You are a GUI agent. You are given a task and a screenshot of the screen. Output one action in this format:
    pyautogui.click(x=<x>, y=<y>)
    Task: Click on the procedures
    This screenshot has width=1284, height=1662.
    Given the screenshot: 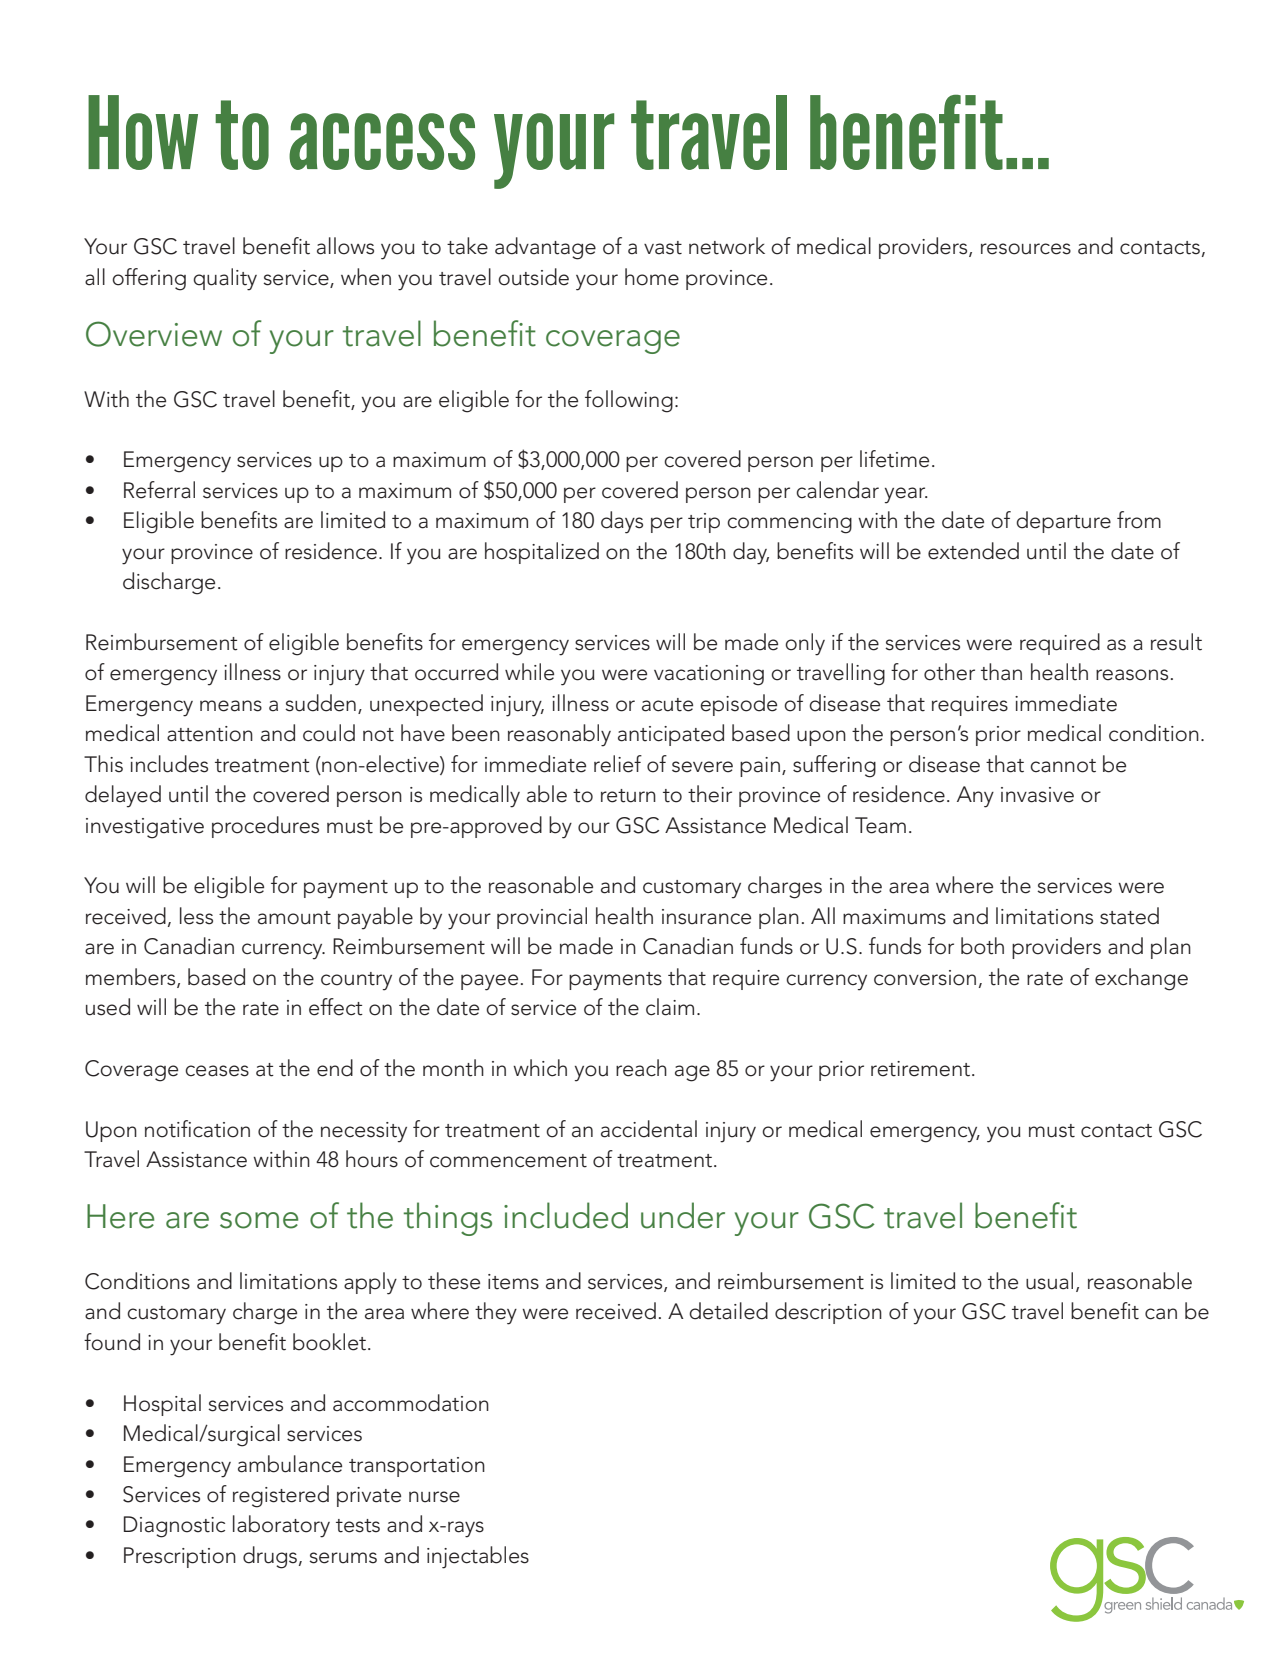 What is the action you would take?
    pyautogui.click(x=265, y=827)
